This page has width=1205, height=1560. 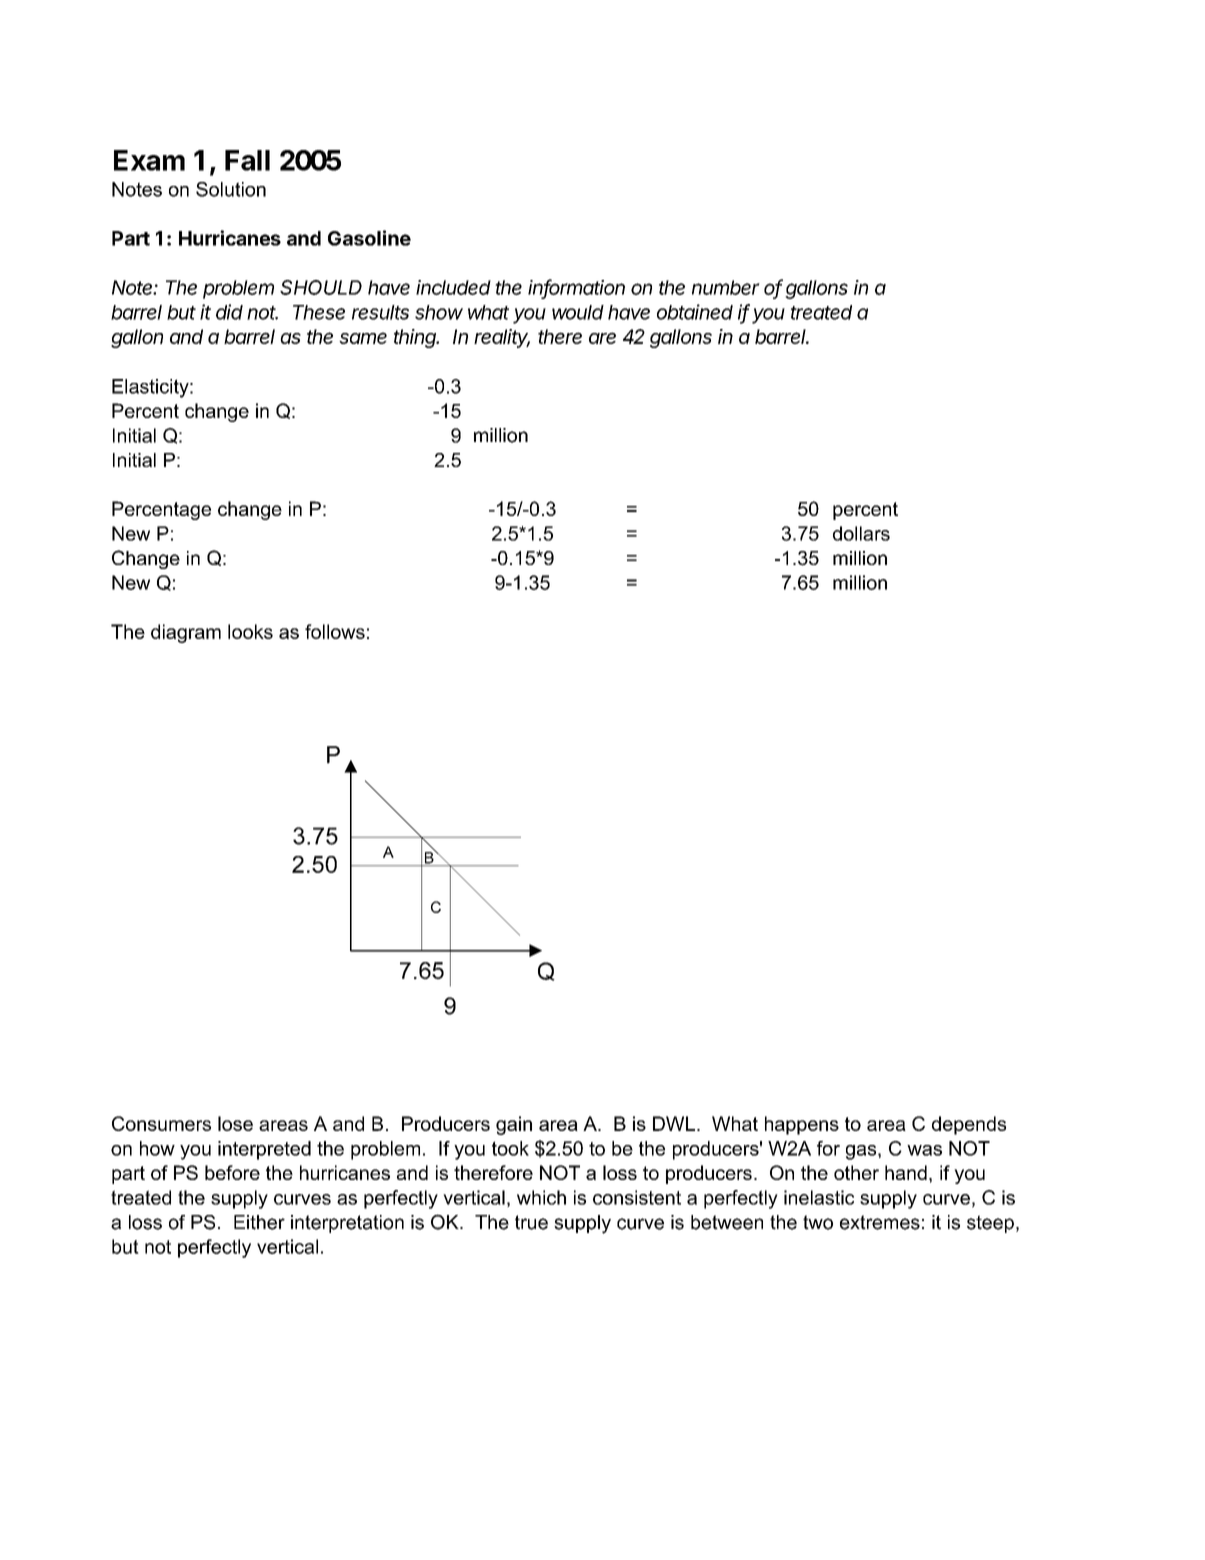 What do you see at coordinates (232, 1172) in the page?
I see `before` at bounding box center [232, 1172].
